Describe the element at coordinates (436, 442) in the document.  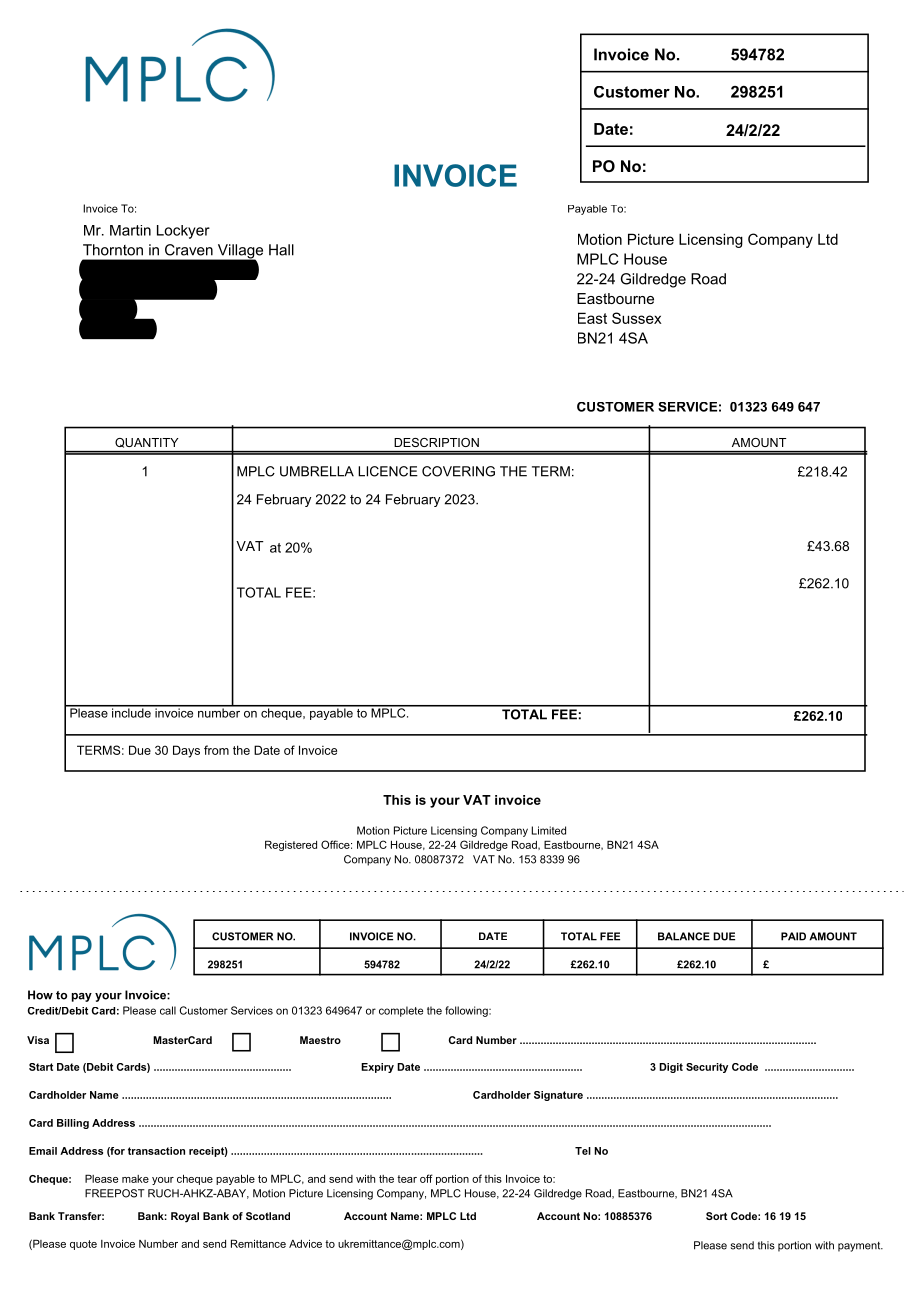
I see `DESCRIPTION` at that location.
